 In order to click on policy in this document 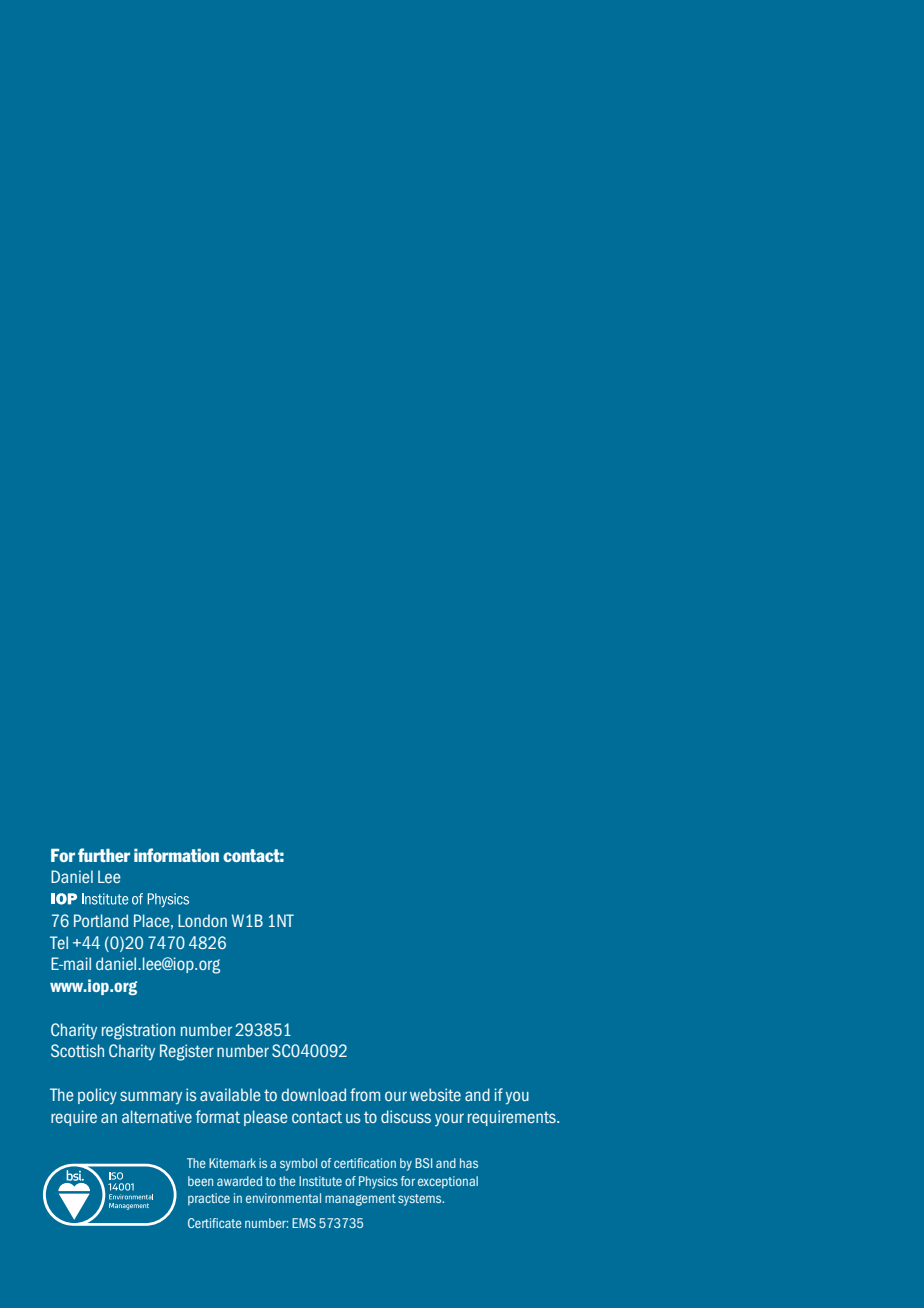, I will do `click(97, 1096)`.
